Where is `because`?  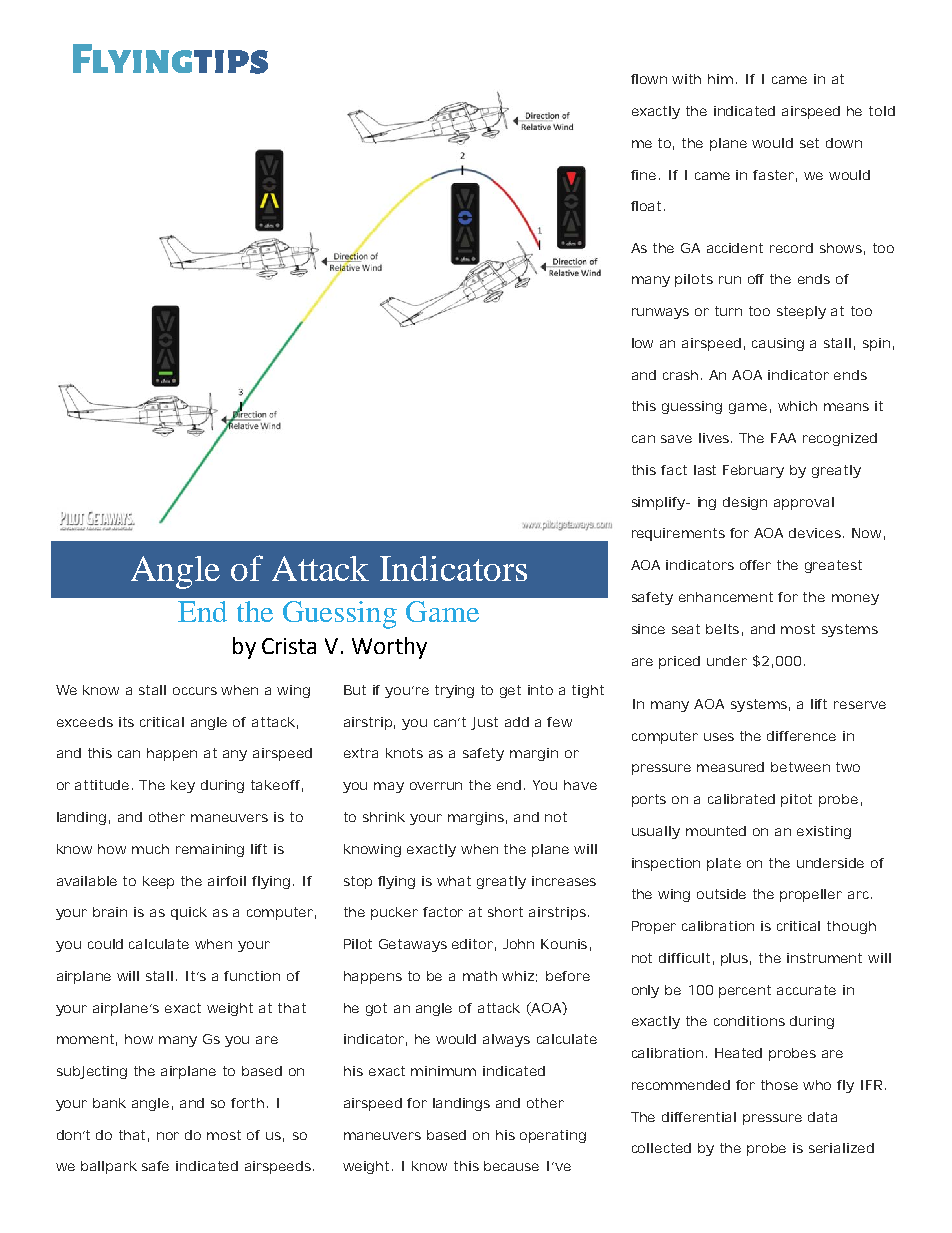 because is located at coordinates (511, 1166).
